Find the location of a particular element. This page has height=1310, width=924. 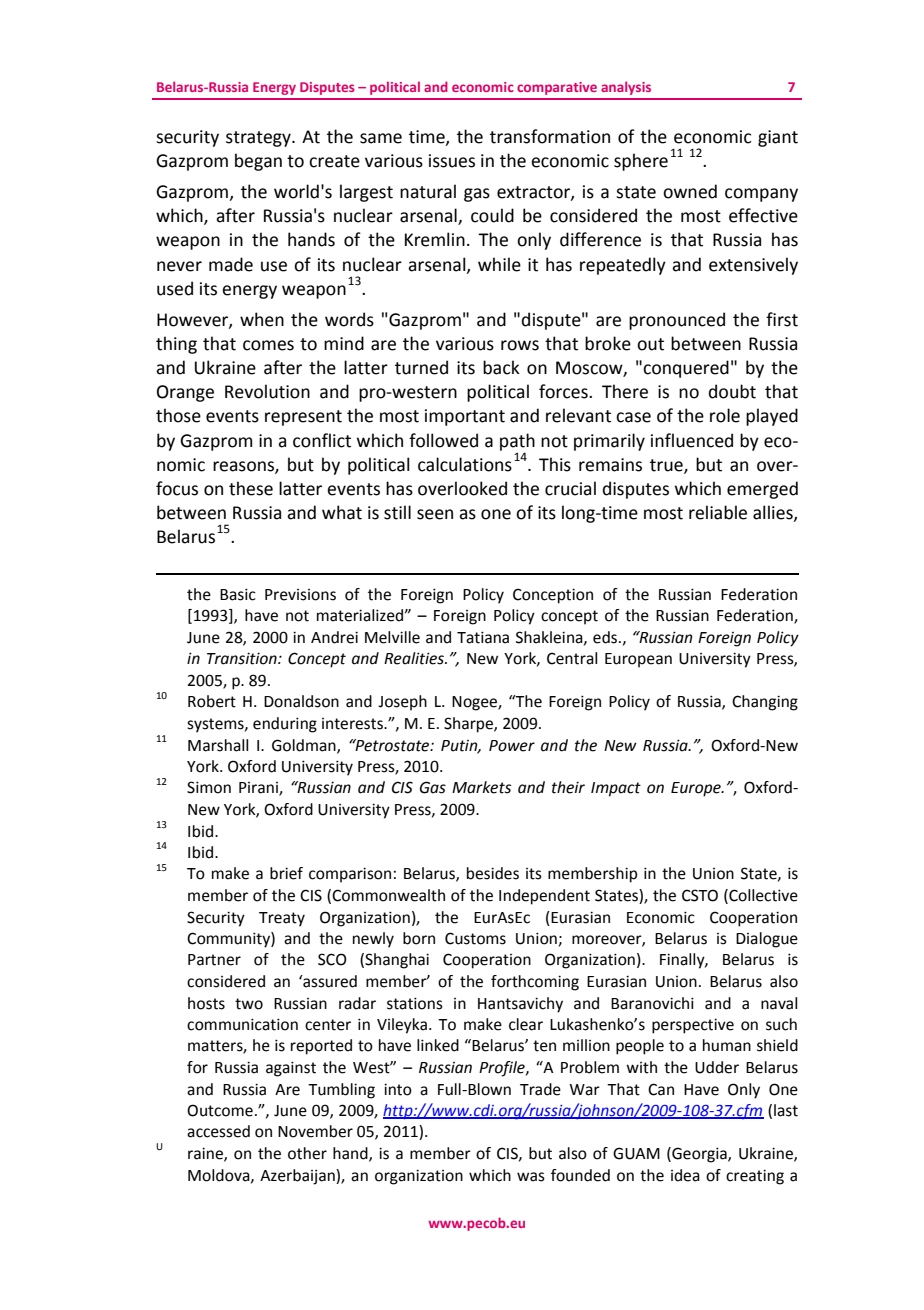

giant is located at coordinates (778, 138).
